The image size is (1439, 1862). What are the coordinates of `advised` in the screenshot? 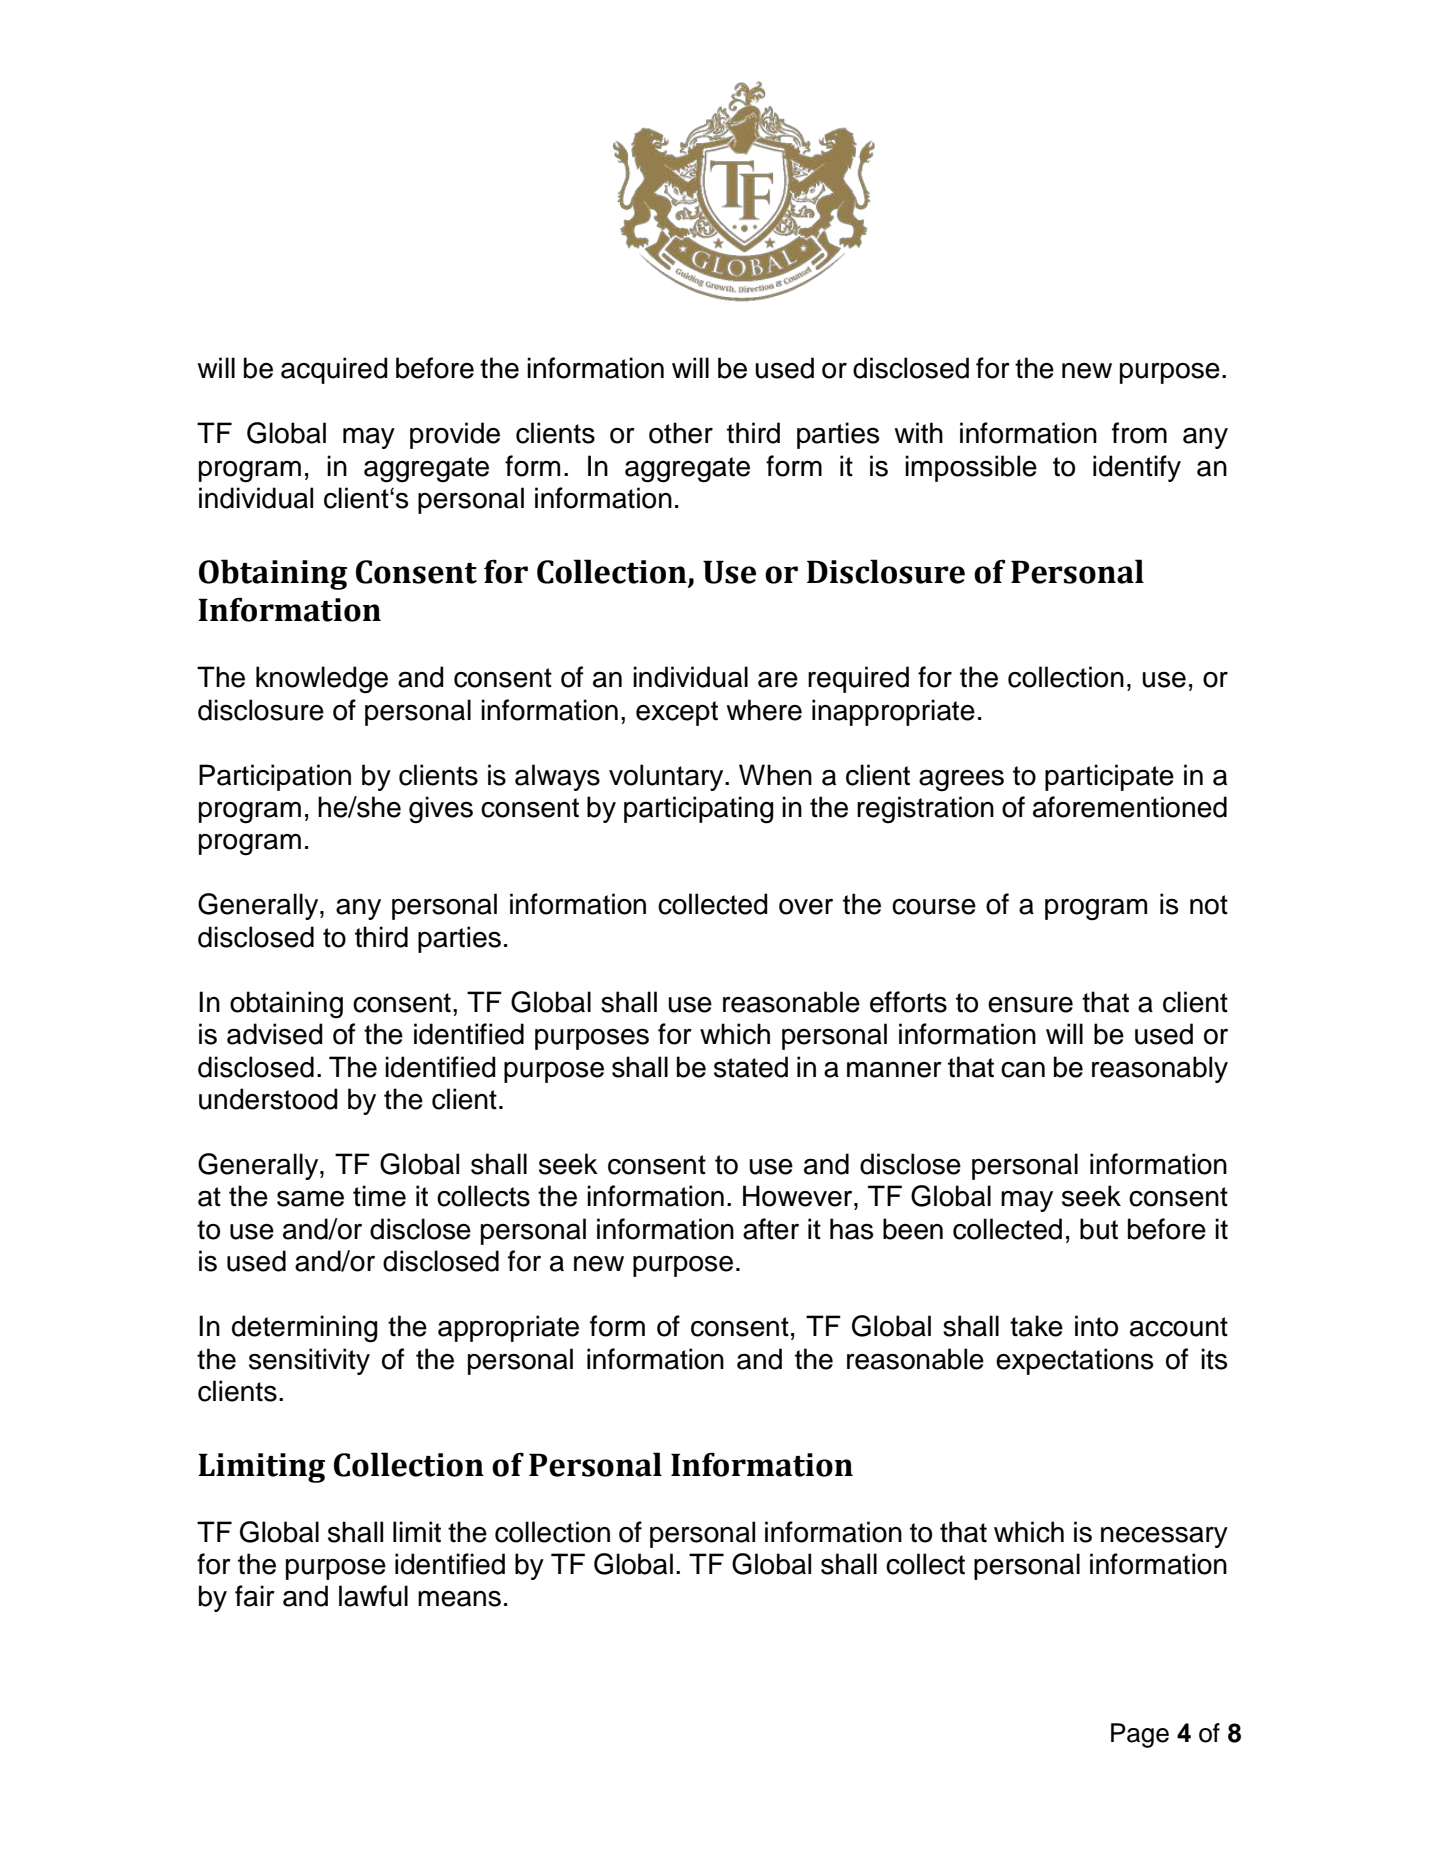 It's located at (275, 1034).
